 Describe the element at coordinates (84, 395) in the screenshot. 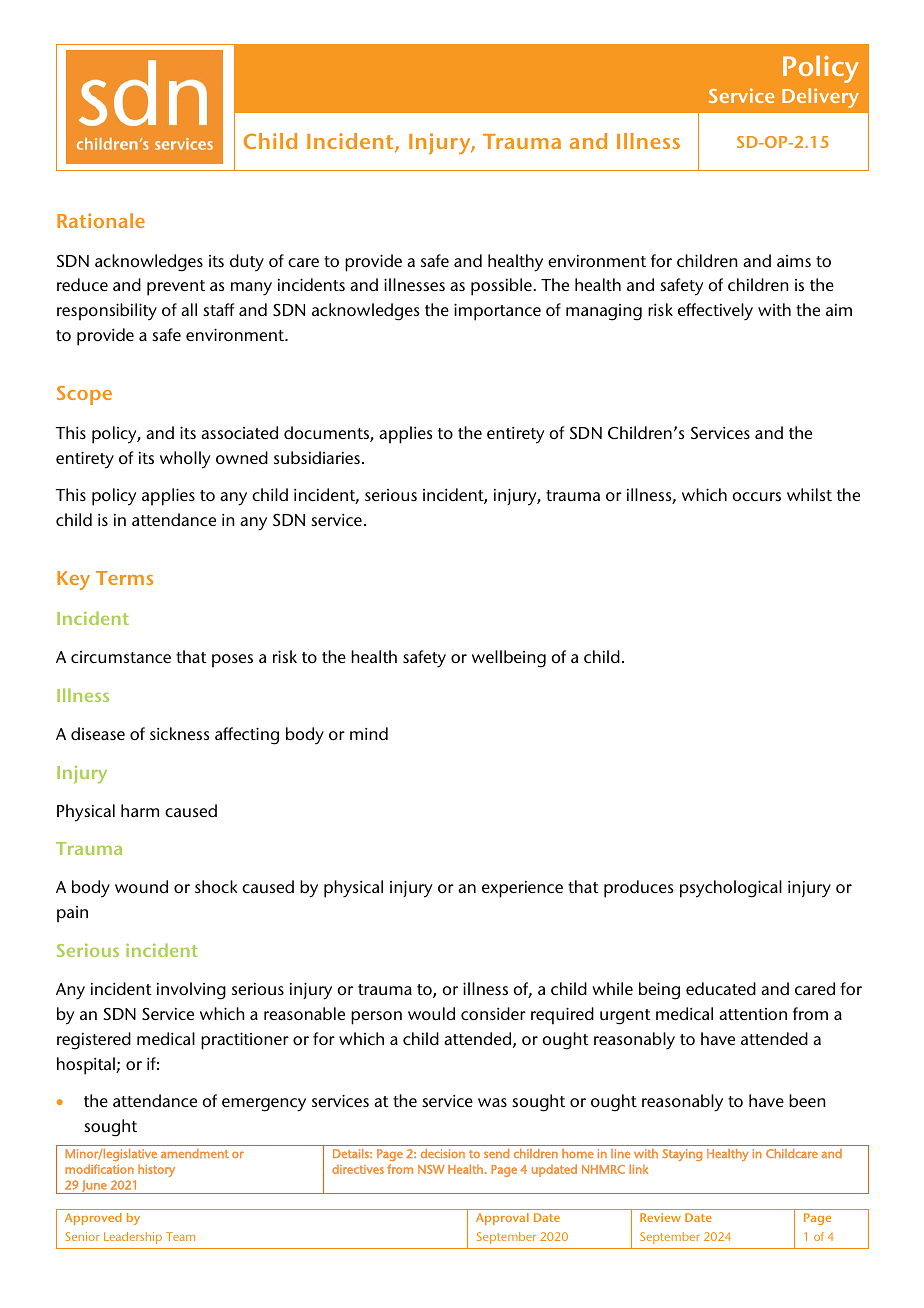

I see `Scope` at that location.
